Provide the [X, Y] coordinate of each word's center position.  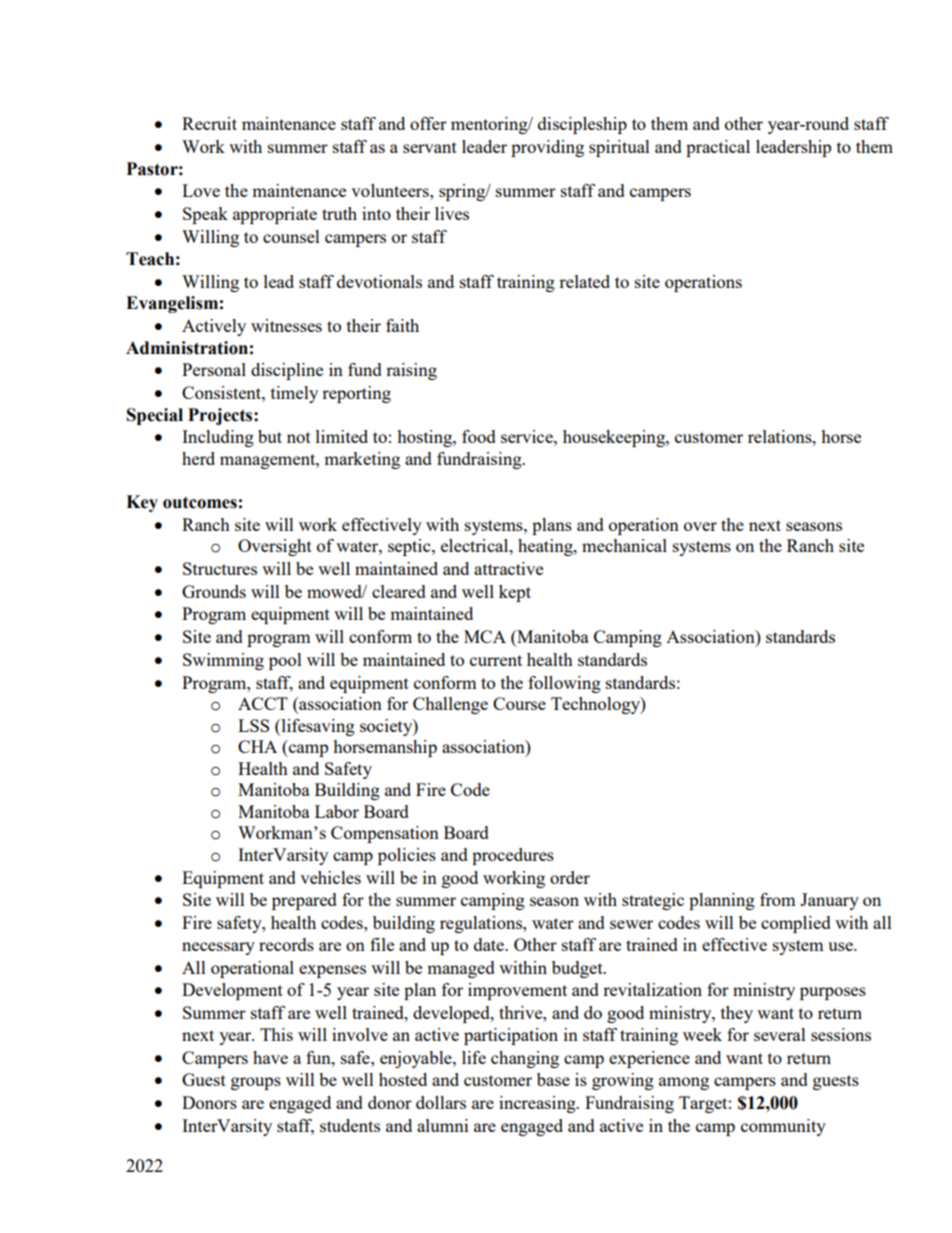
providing [547, 148]
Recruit [209, 123]
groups [256, 1083]
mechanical [624, 545]
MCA [485, 636]
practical [718, 148]
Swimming [223, 661]
